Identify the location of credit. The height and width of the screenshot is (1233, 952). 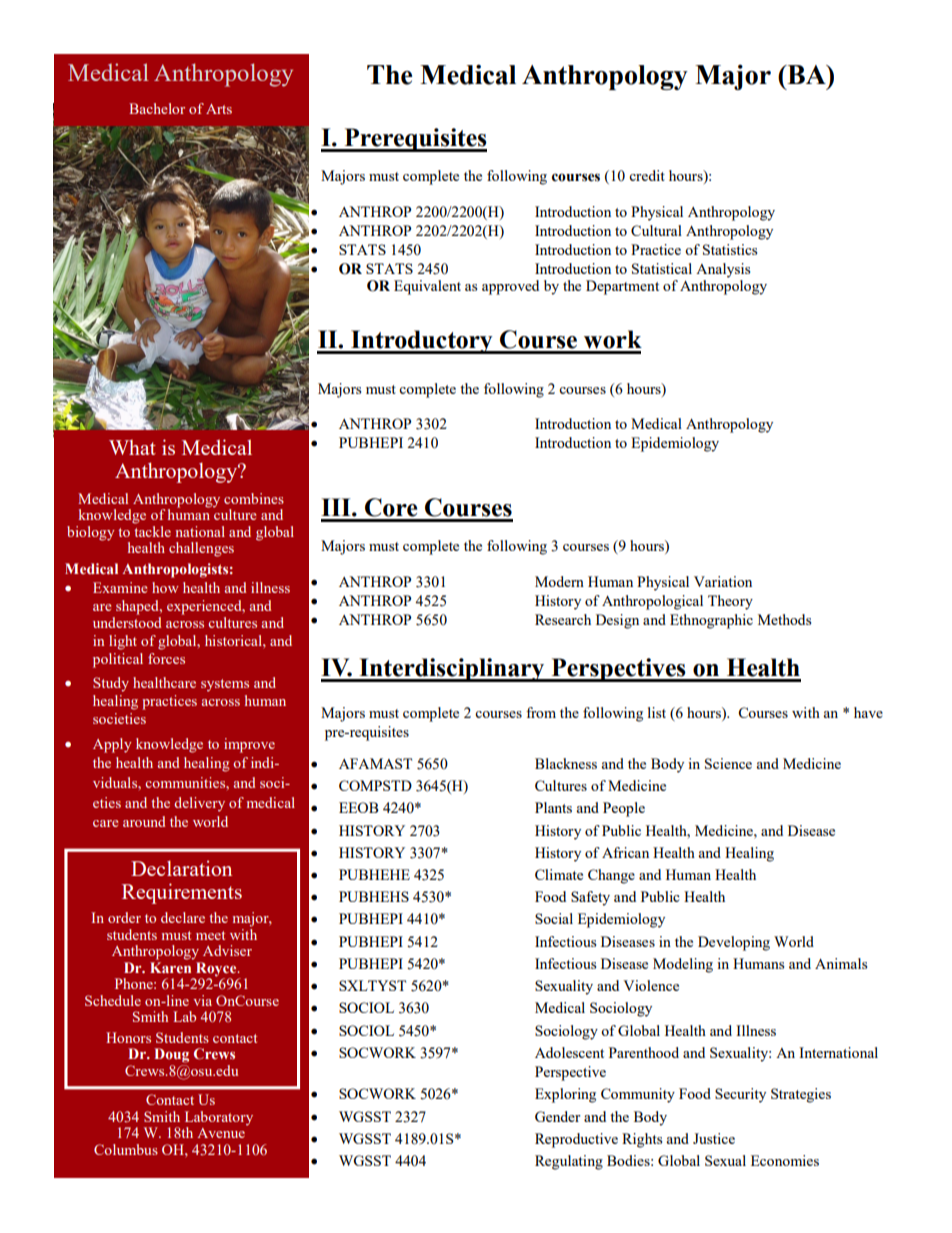
(647, 175).
